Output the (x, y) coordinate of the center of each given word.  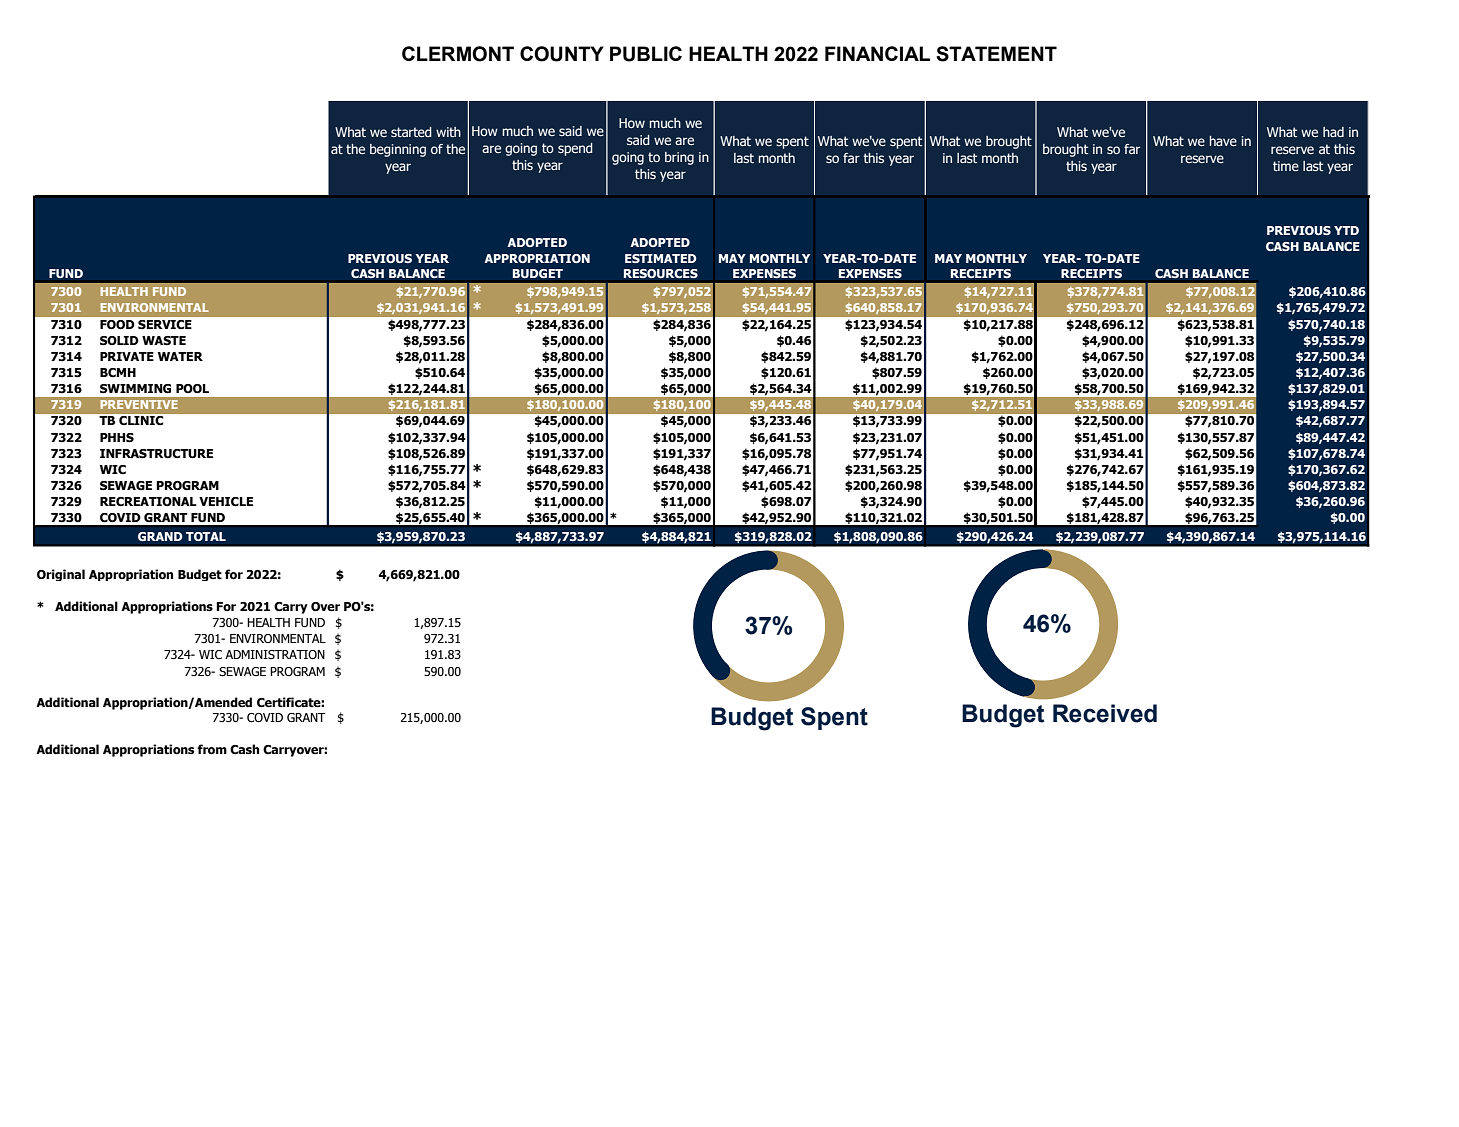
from (212, 749)
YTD (1346, 230)
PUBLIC (646, 54)
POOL (192, 388)
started (411, 132)
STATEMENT (996, 54)
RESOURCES (660, 274)
